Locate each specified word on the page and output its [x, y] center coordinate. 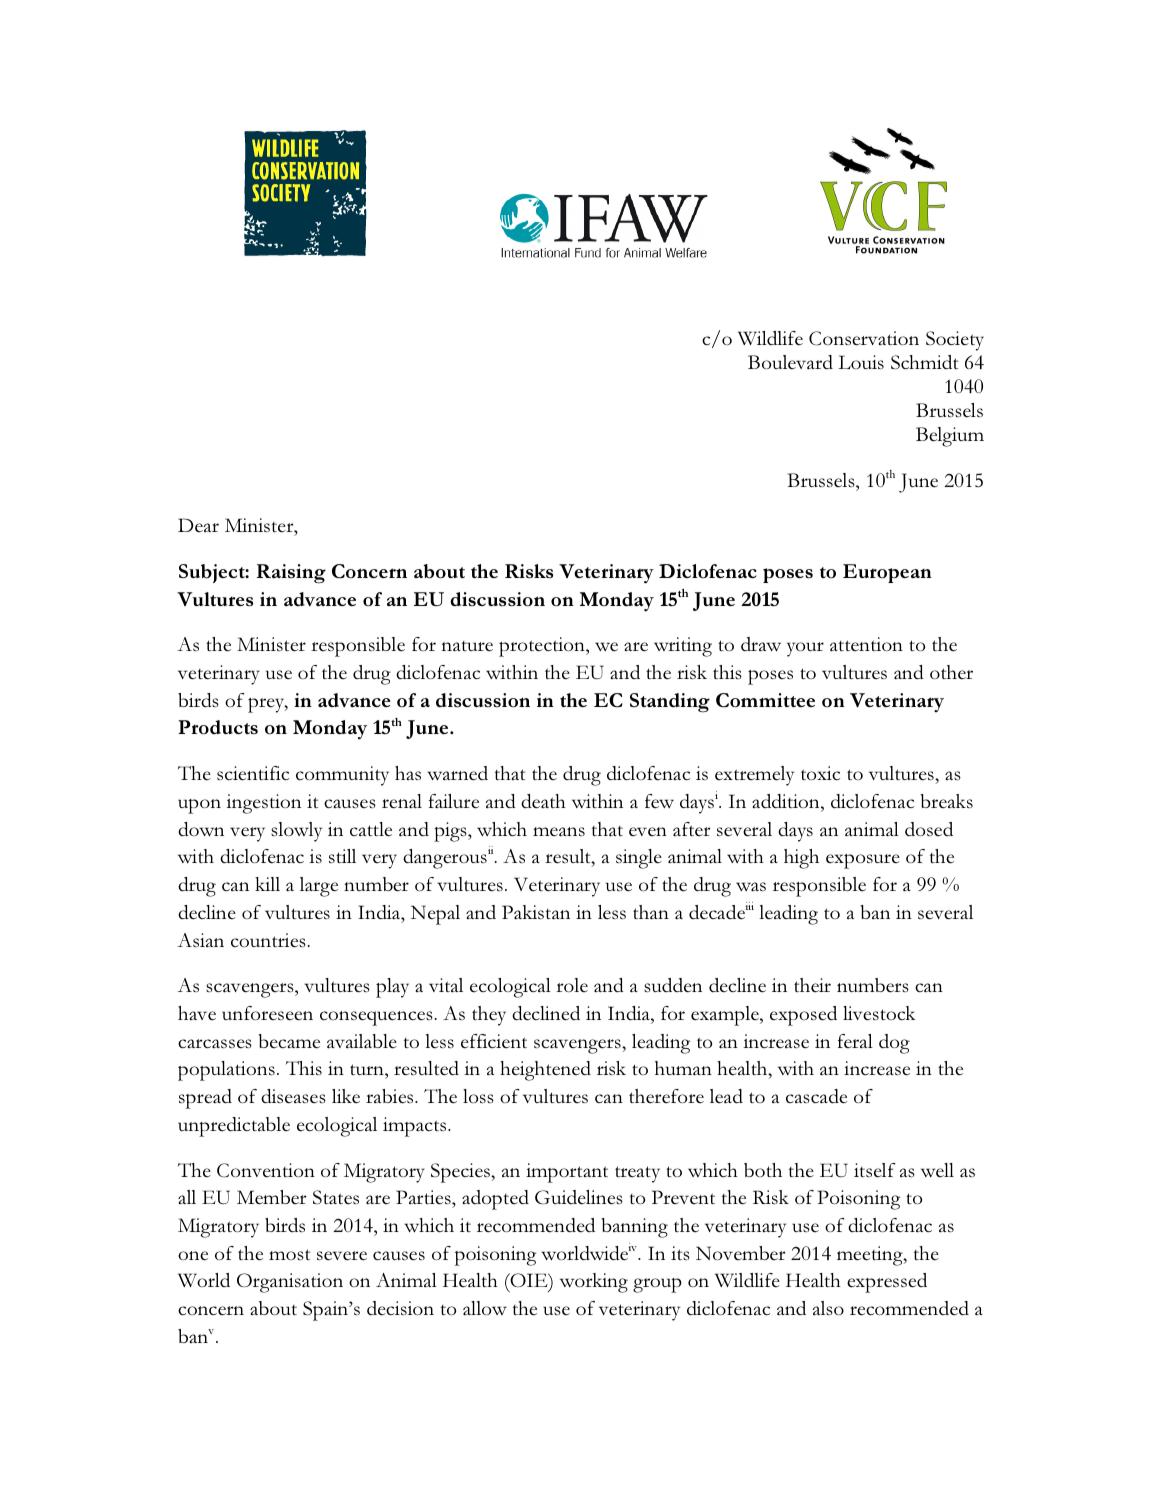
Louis [861, 362]
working [594, 1283]
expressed [887, 1283]
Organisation [290, 1283]
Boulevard [790, 362]
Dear [198, 525]
